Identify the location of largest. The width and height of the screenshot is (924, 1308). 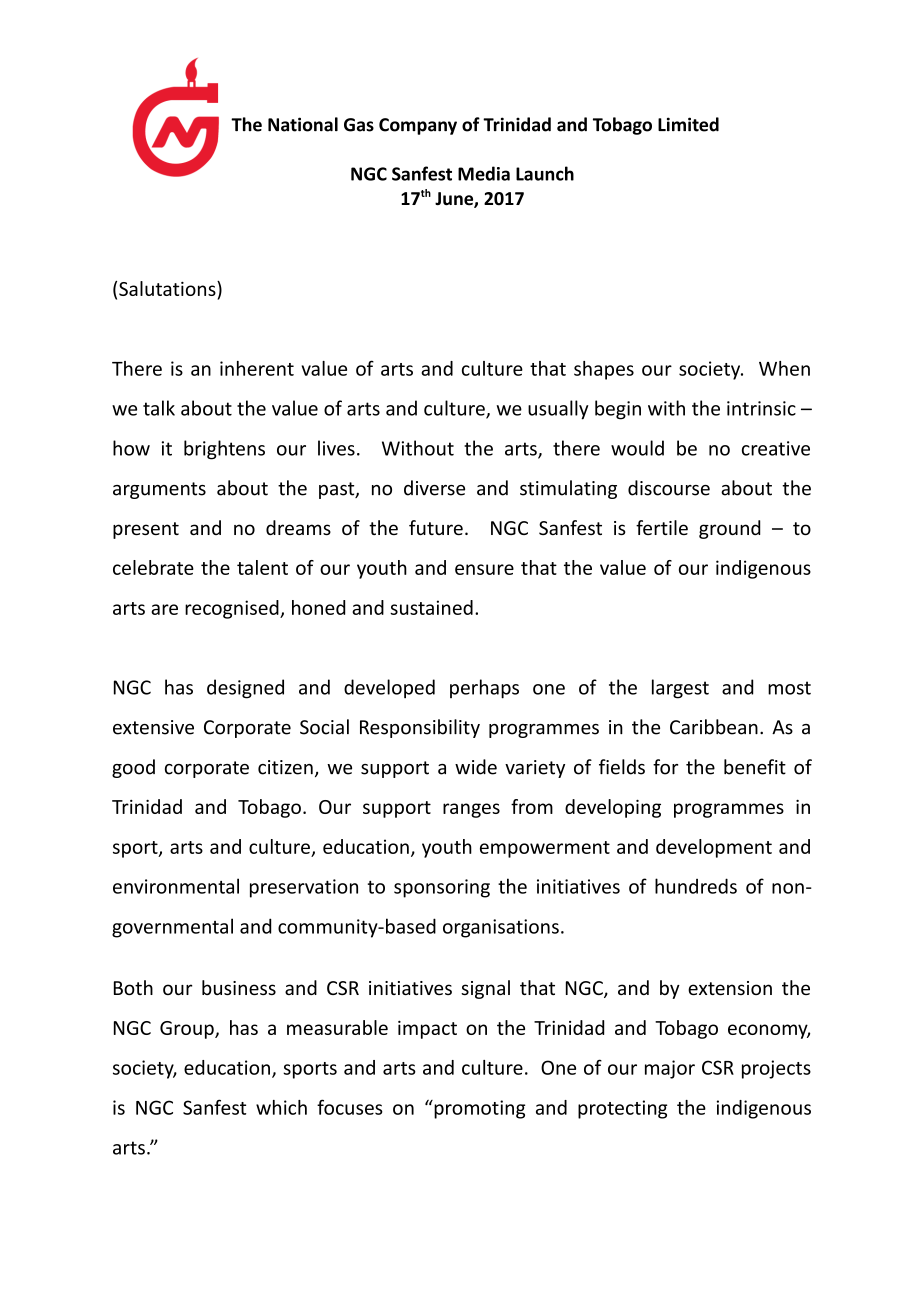
(680, 689).
